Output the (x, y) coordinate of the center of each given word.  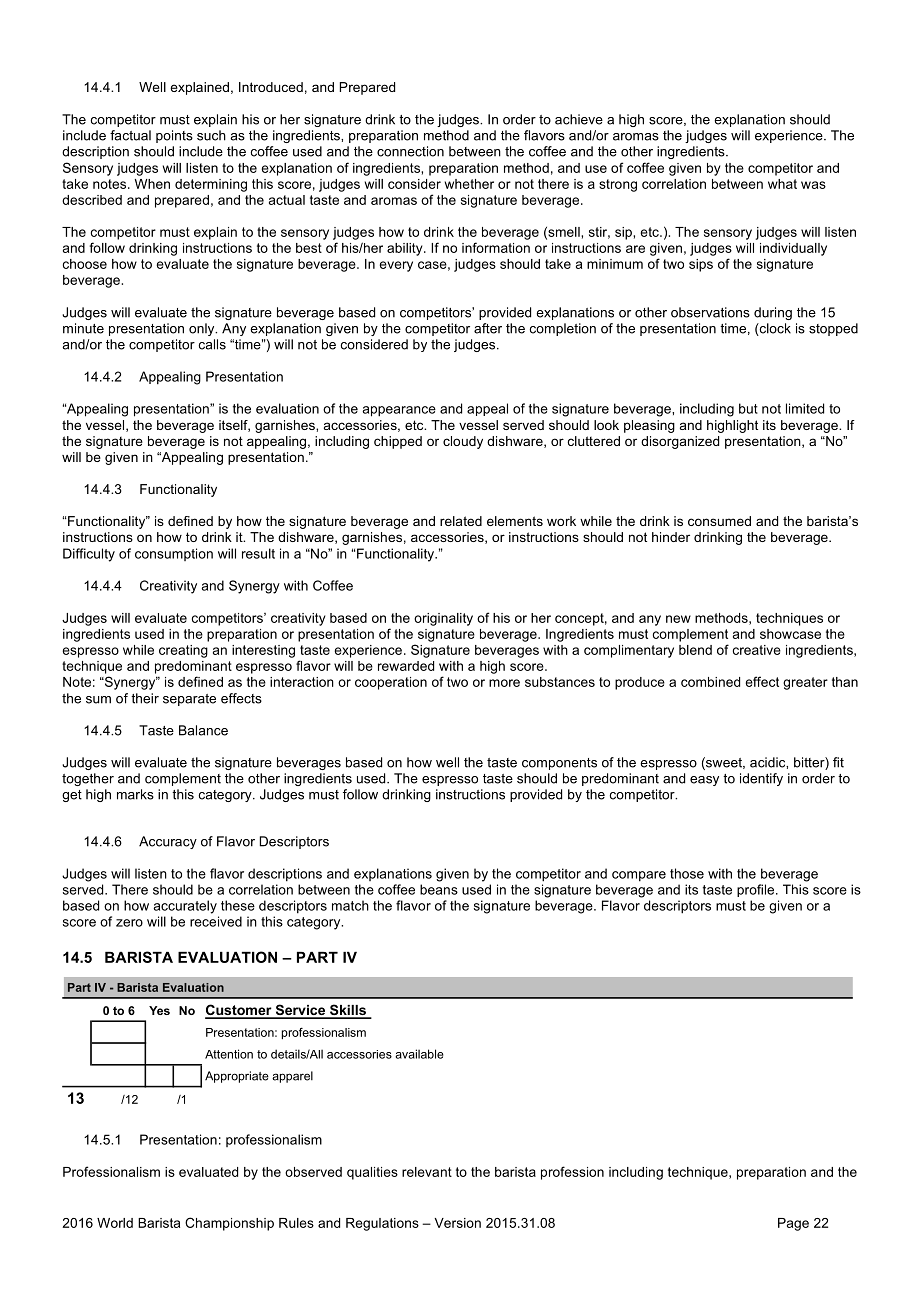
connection (410, 151)
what (782, 184)
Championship (229, 1224)
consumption (174, 554)
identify (761, 779)
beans (439, 889)
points (174, 136)
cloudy (463, 442)
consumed (719, 521)
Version (457, 1223)
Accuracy (168, 842)
